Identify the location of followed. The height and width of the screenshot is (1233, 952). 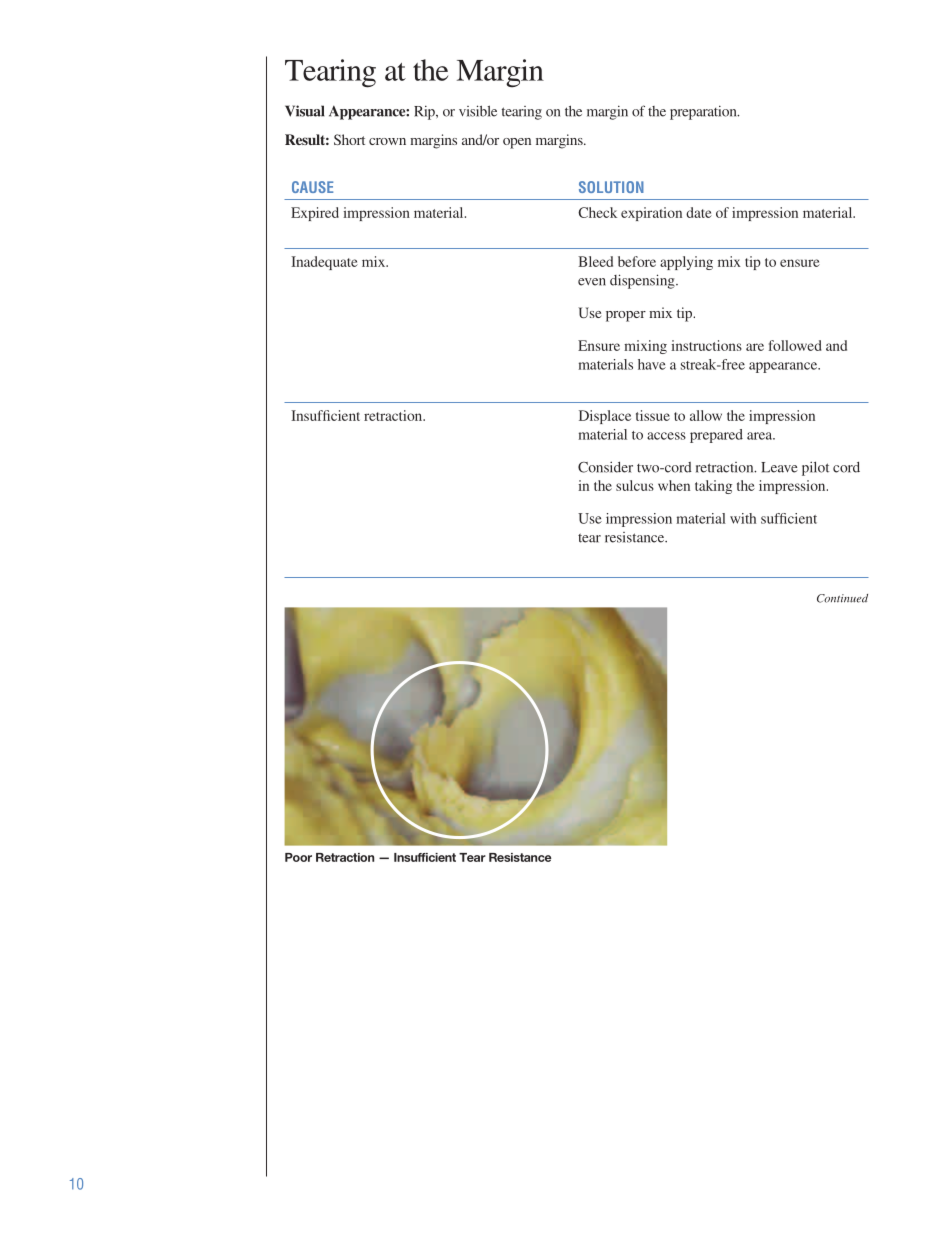
(795, 345).
